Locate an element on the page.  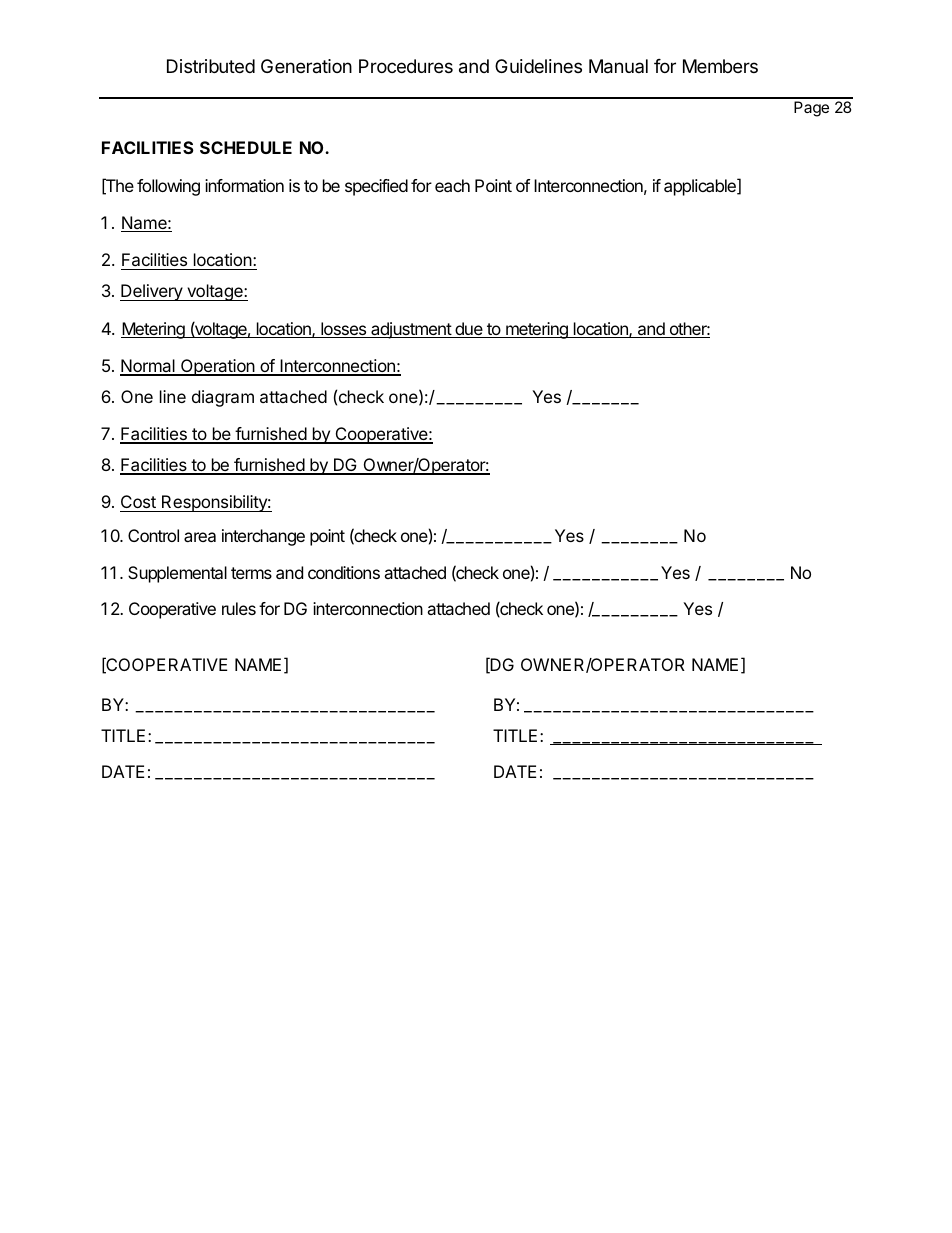
adjustment is located at coordinates (411, 330).
